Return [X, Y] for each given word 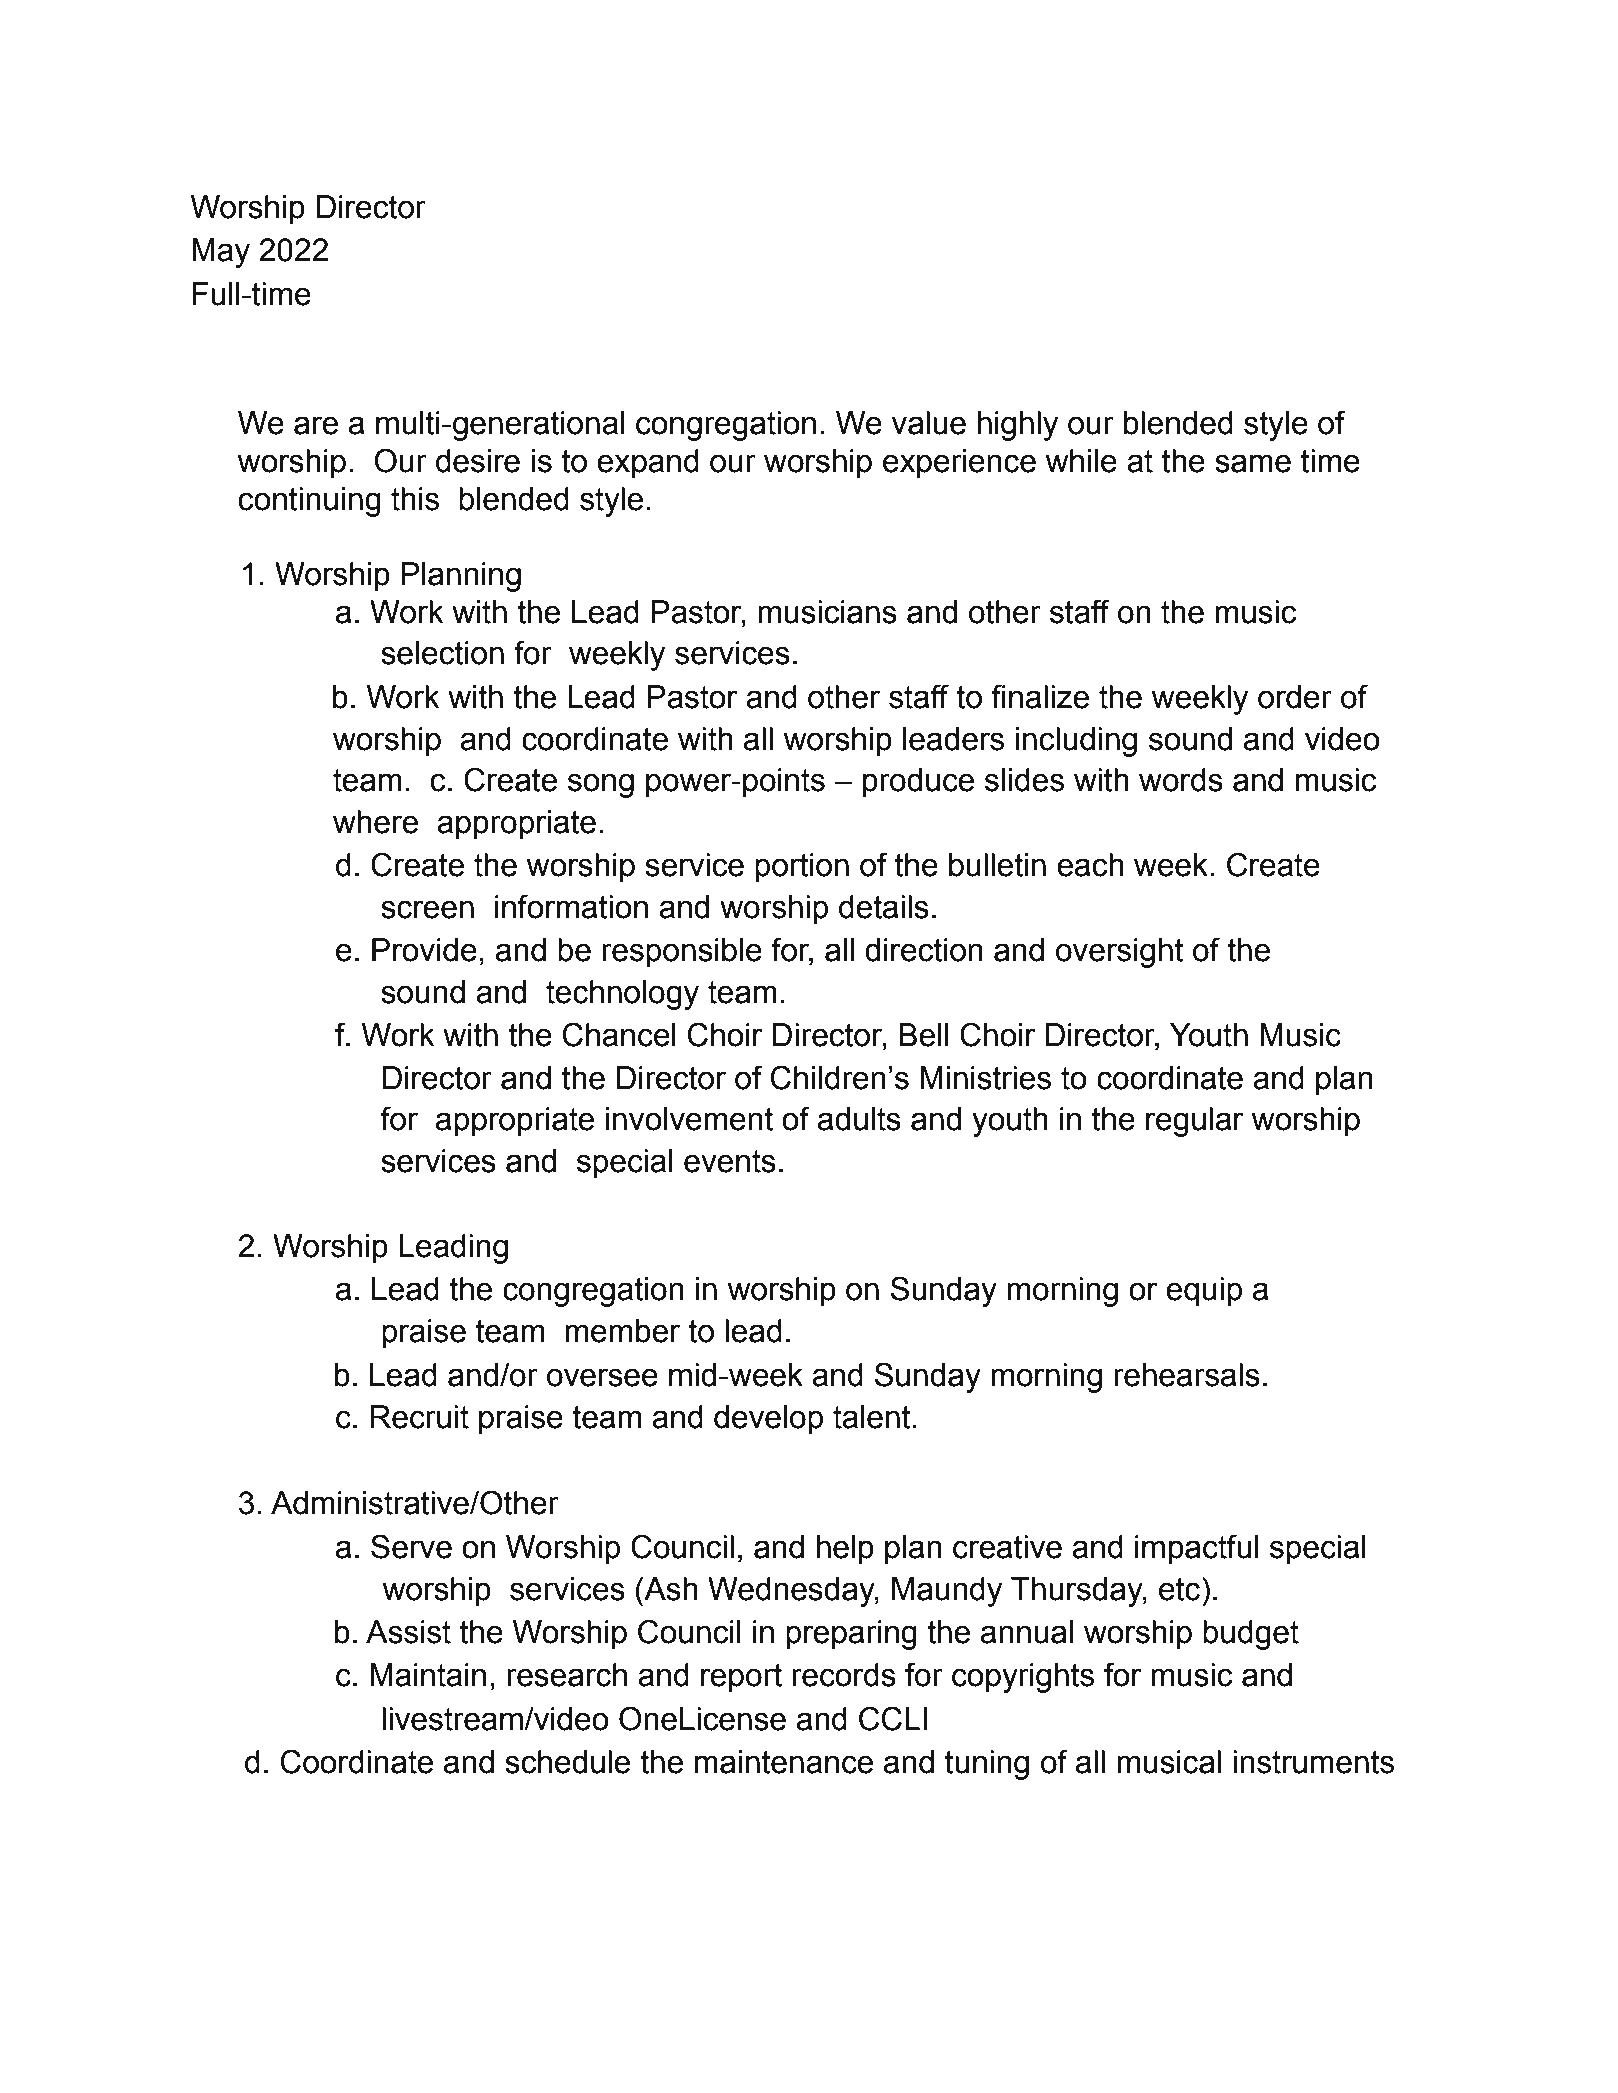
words [1181, 780]
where [375, 822]
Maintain [428, 1675]
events [730, 1161]
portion [802, 868]
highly [1018, 426]
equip [1204, 1292]
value [929, 423]
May [221, 253]
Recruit [419, 1417]
